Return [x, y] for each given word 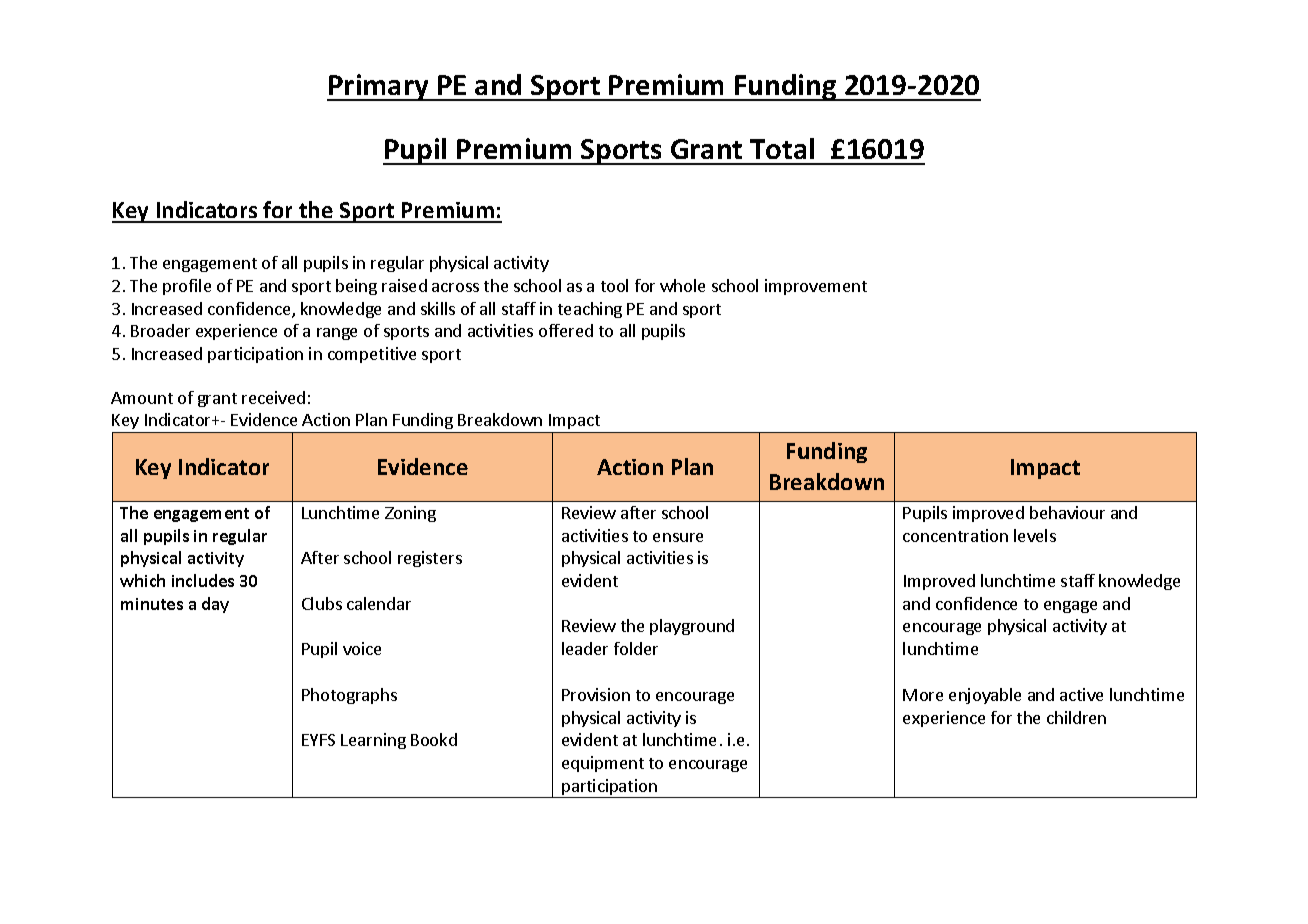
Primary [379, 87]
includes [203, 580]
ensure [678, 537]
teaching [590, 310]
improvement [816, 287]
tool [614, 285]
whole [682, 285]
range [337, 334]
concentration [955, 535]
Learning [373, 741]
